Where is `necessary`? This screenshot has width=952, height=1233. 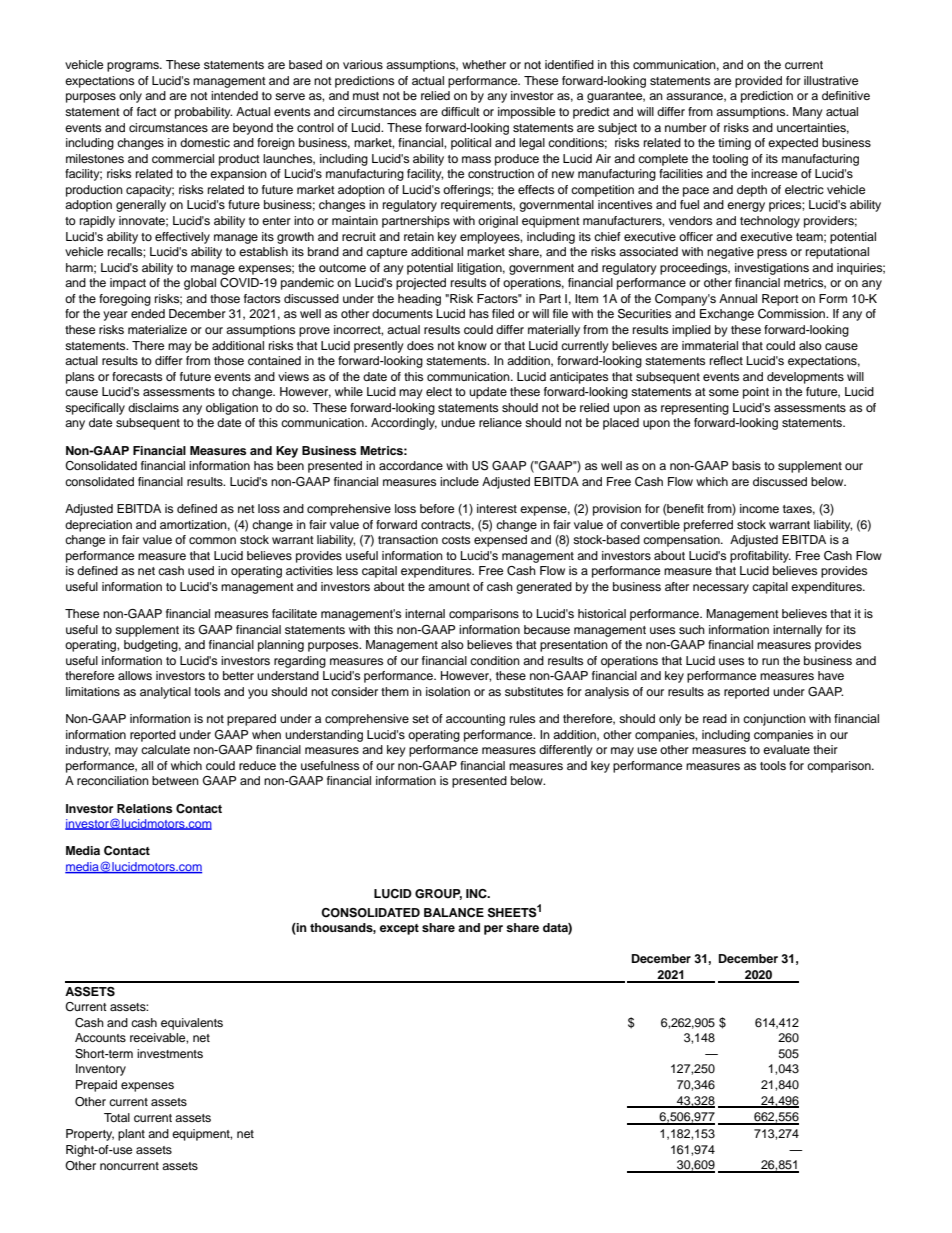
necessary is located at coordinates (721, 589).
